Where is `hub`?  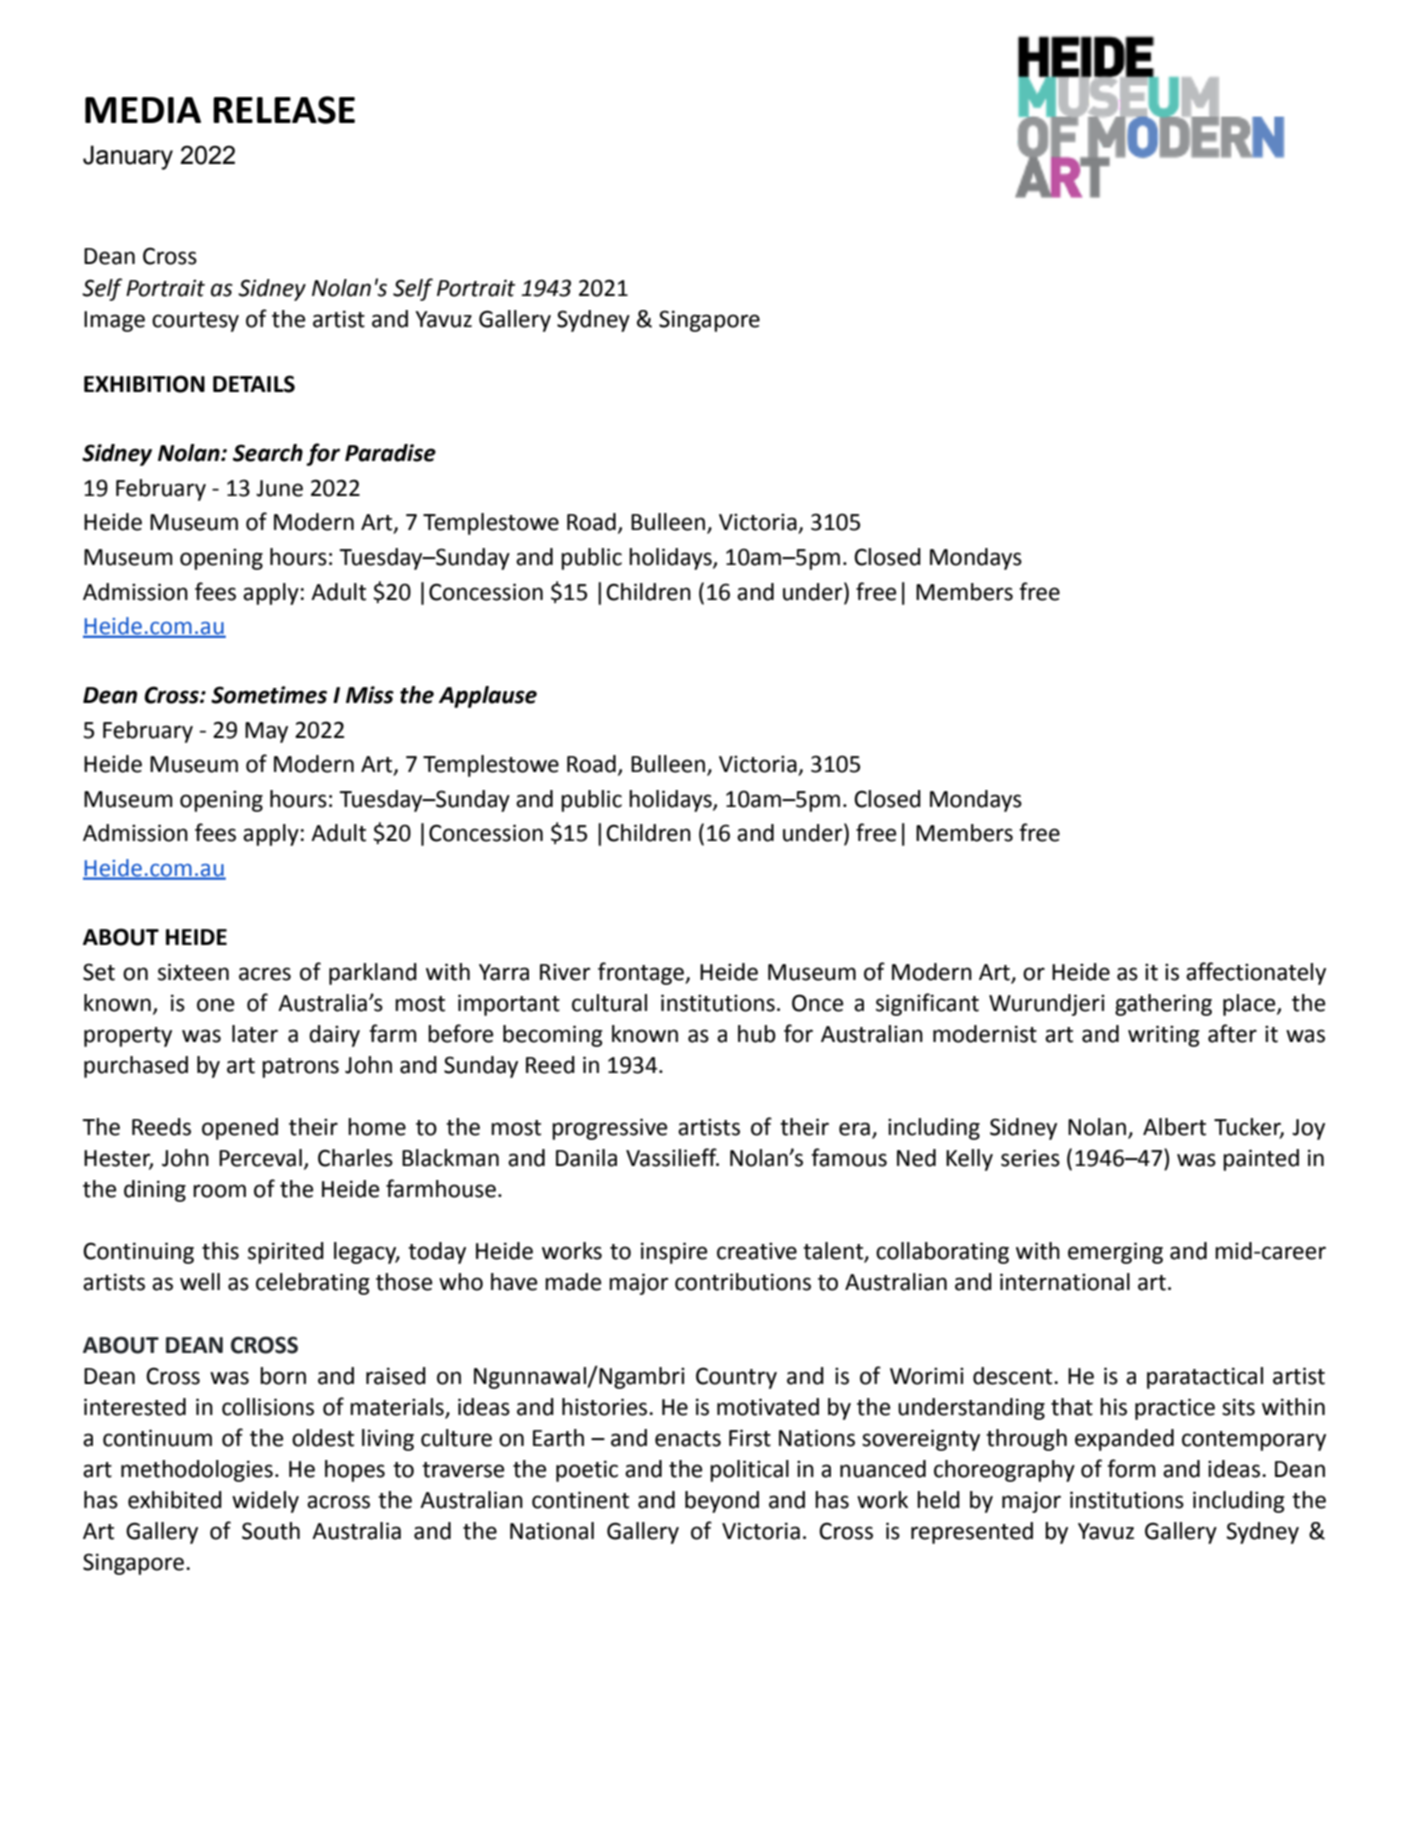 hub is located at coordinates (757, 1034).
